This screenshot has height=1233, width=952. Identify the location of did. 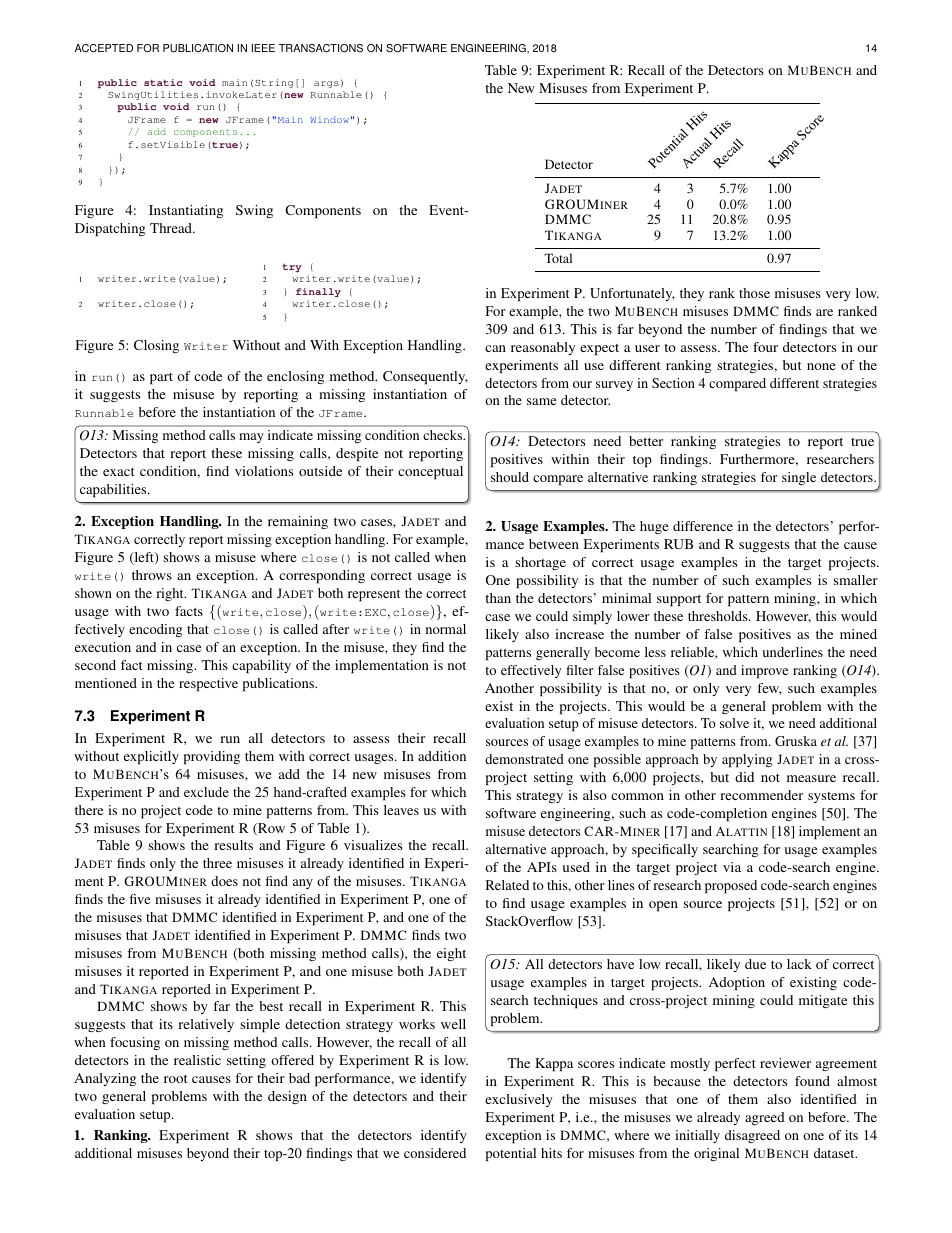
(744, 777).
